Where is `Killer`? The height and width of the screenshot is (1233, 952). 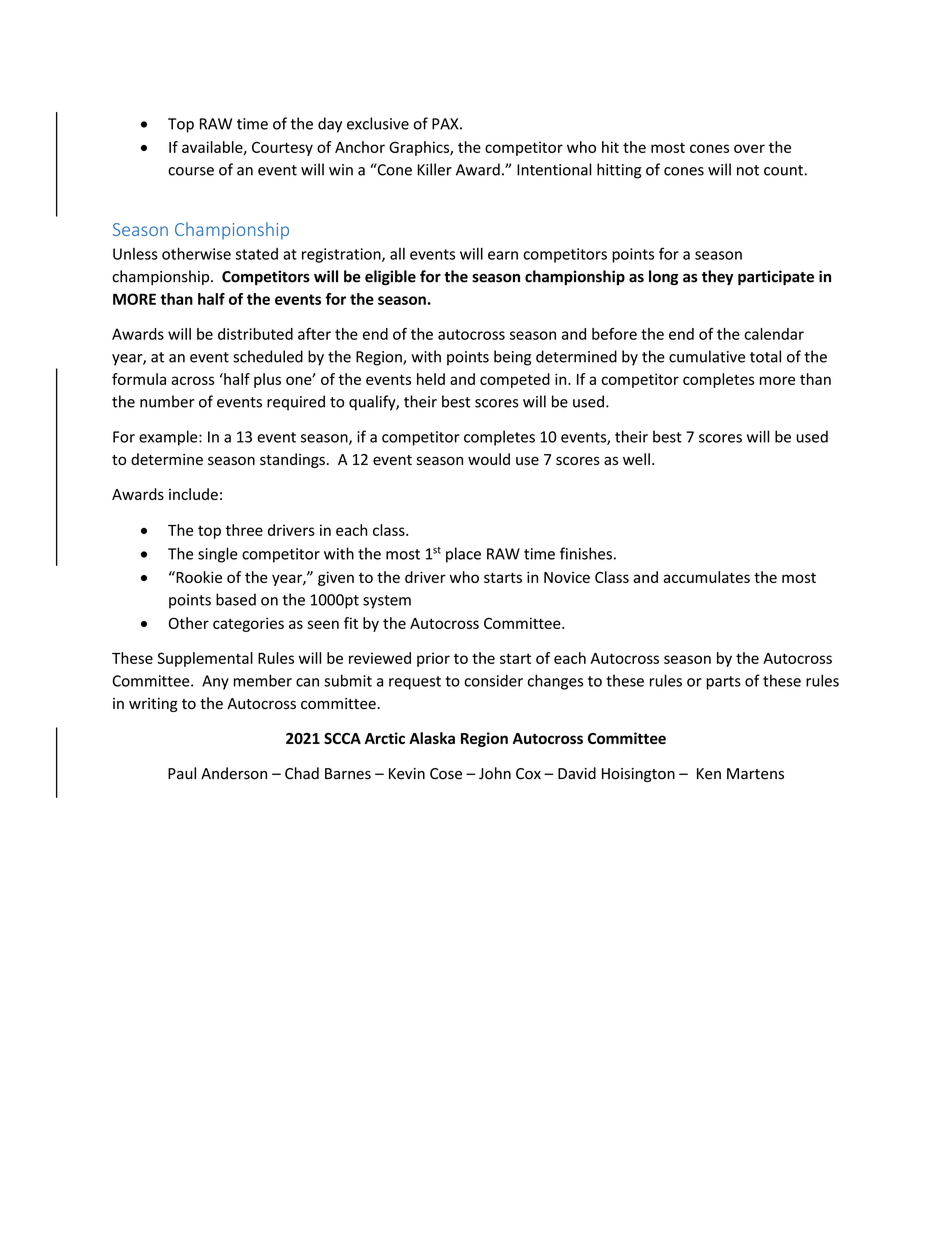 Killer is located at coordinates (435, 169).
